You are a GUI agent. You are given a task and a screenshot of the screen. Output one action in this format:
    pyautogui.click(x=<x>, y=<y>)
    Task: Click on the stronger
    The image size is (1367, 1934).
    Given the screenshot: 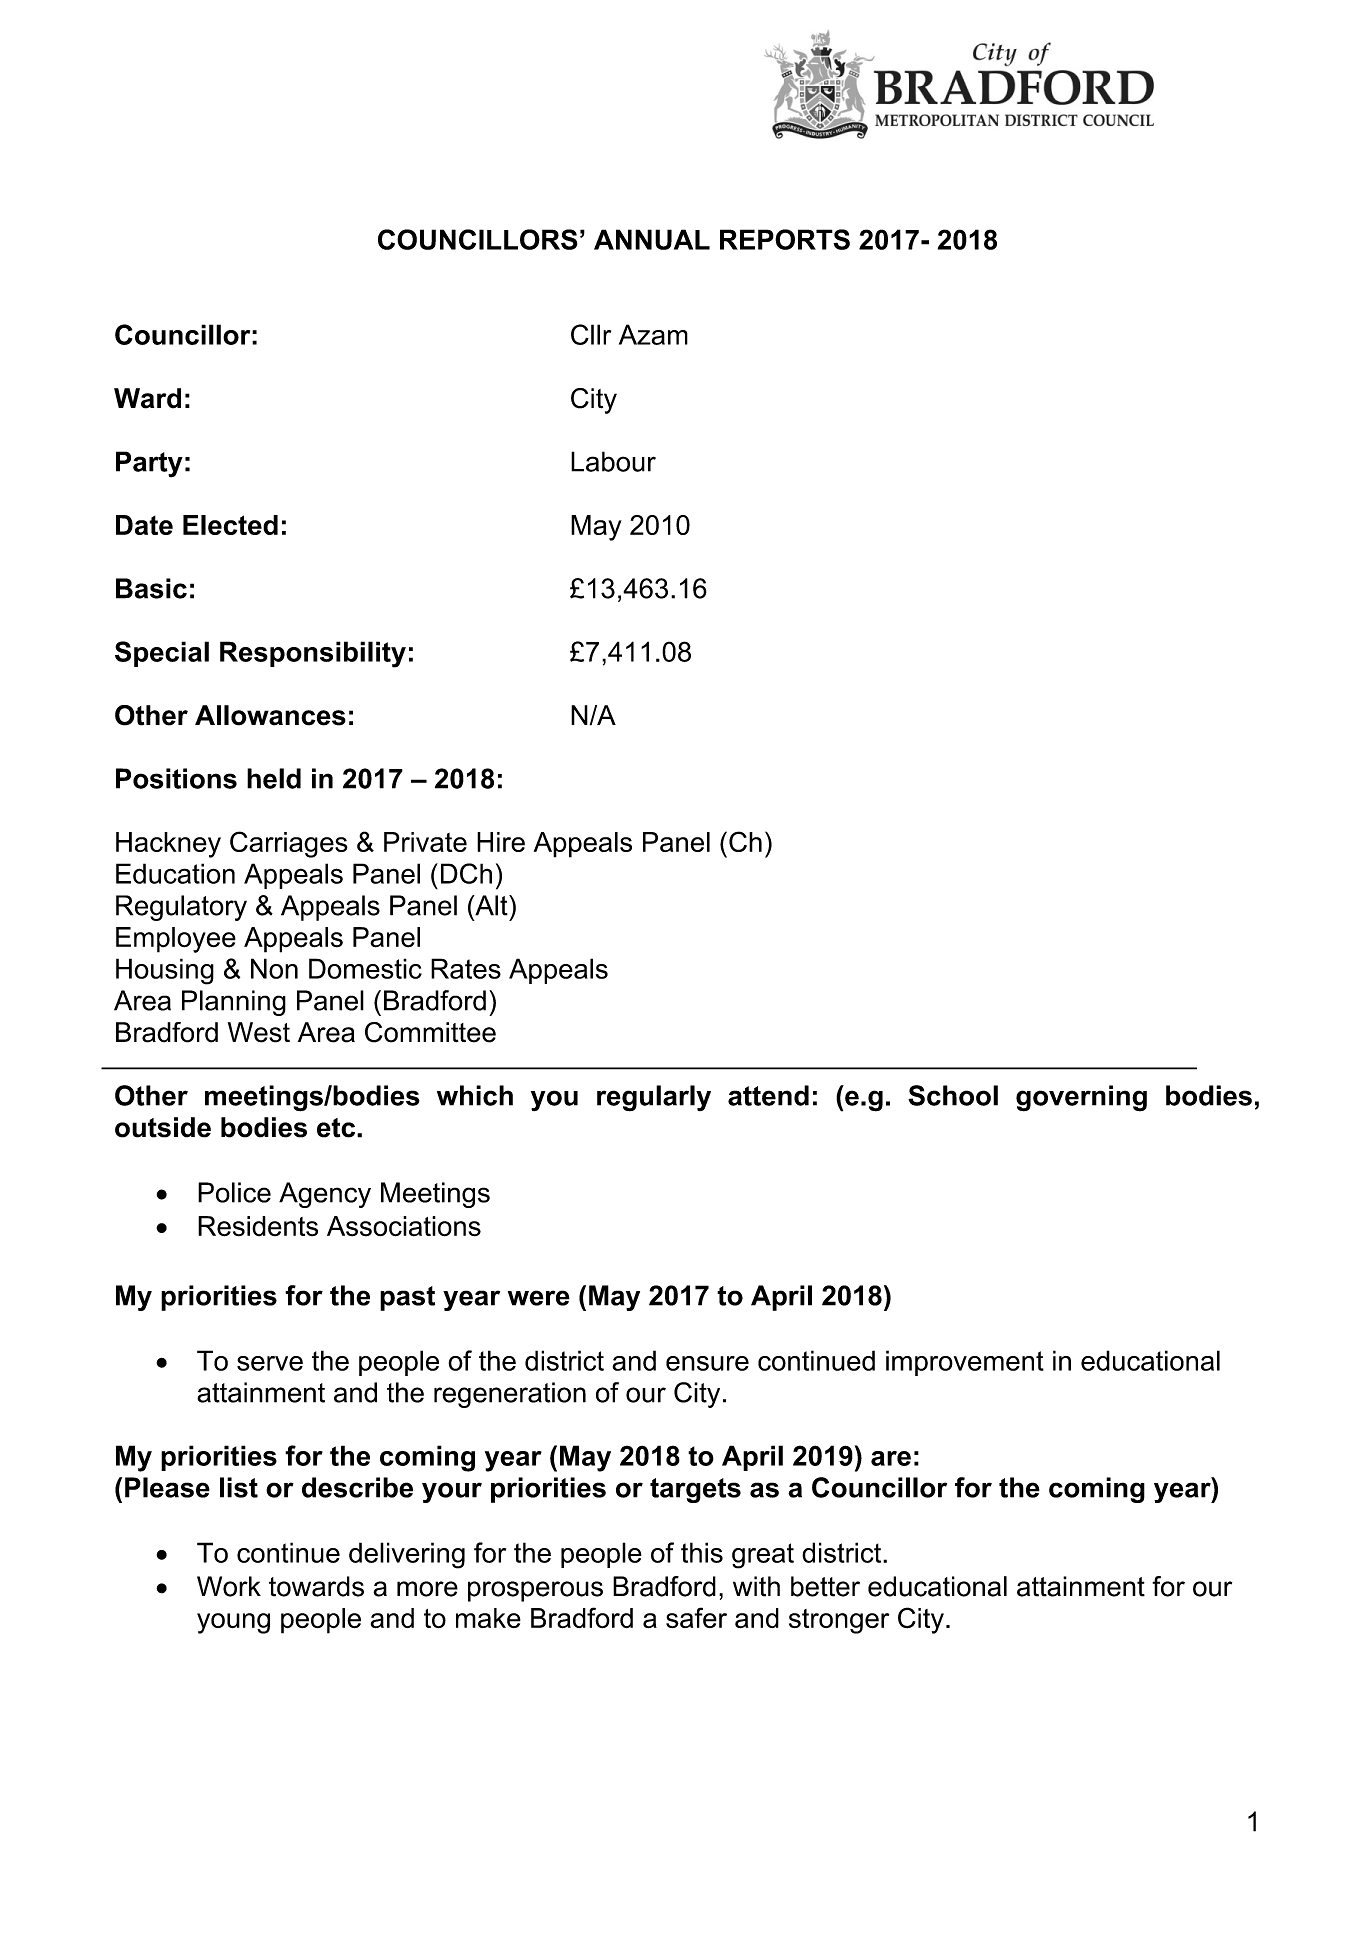 What is the action you would take?
    pyautogui.click(x=839, y=1621)
